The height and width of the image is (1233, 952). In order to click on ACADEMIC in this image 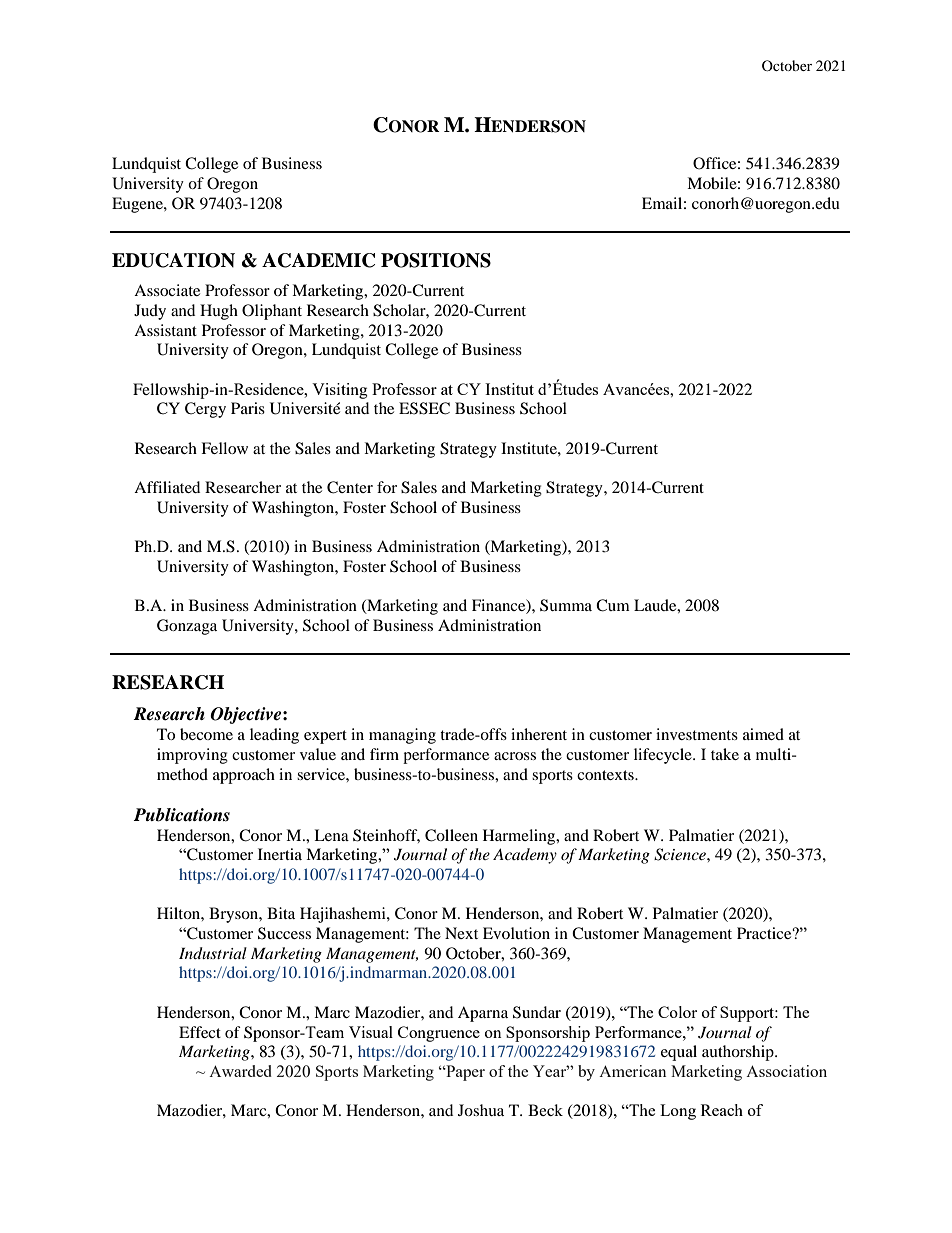, I will do `click(318, 260)`.
